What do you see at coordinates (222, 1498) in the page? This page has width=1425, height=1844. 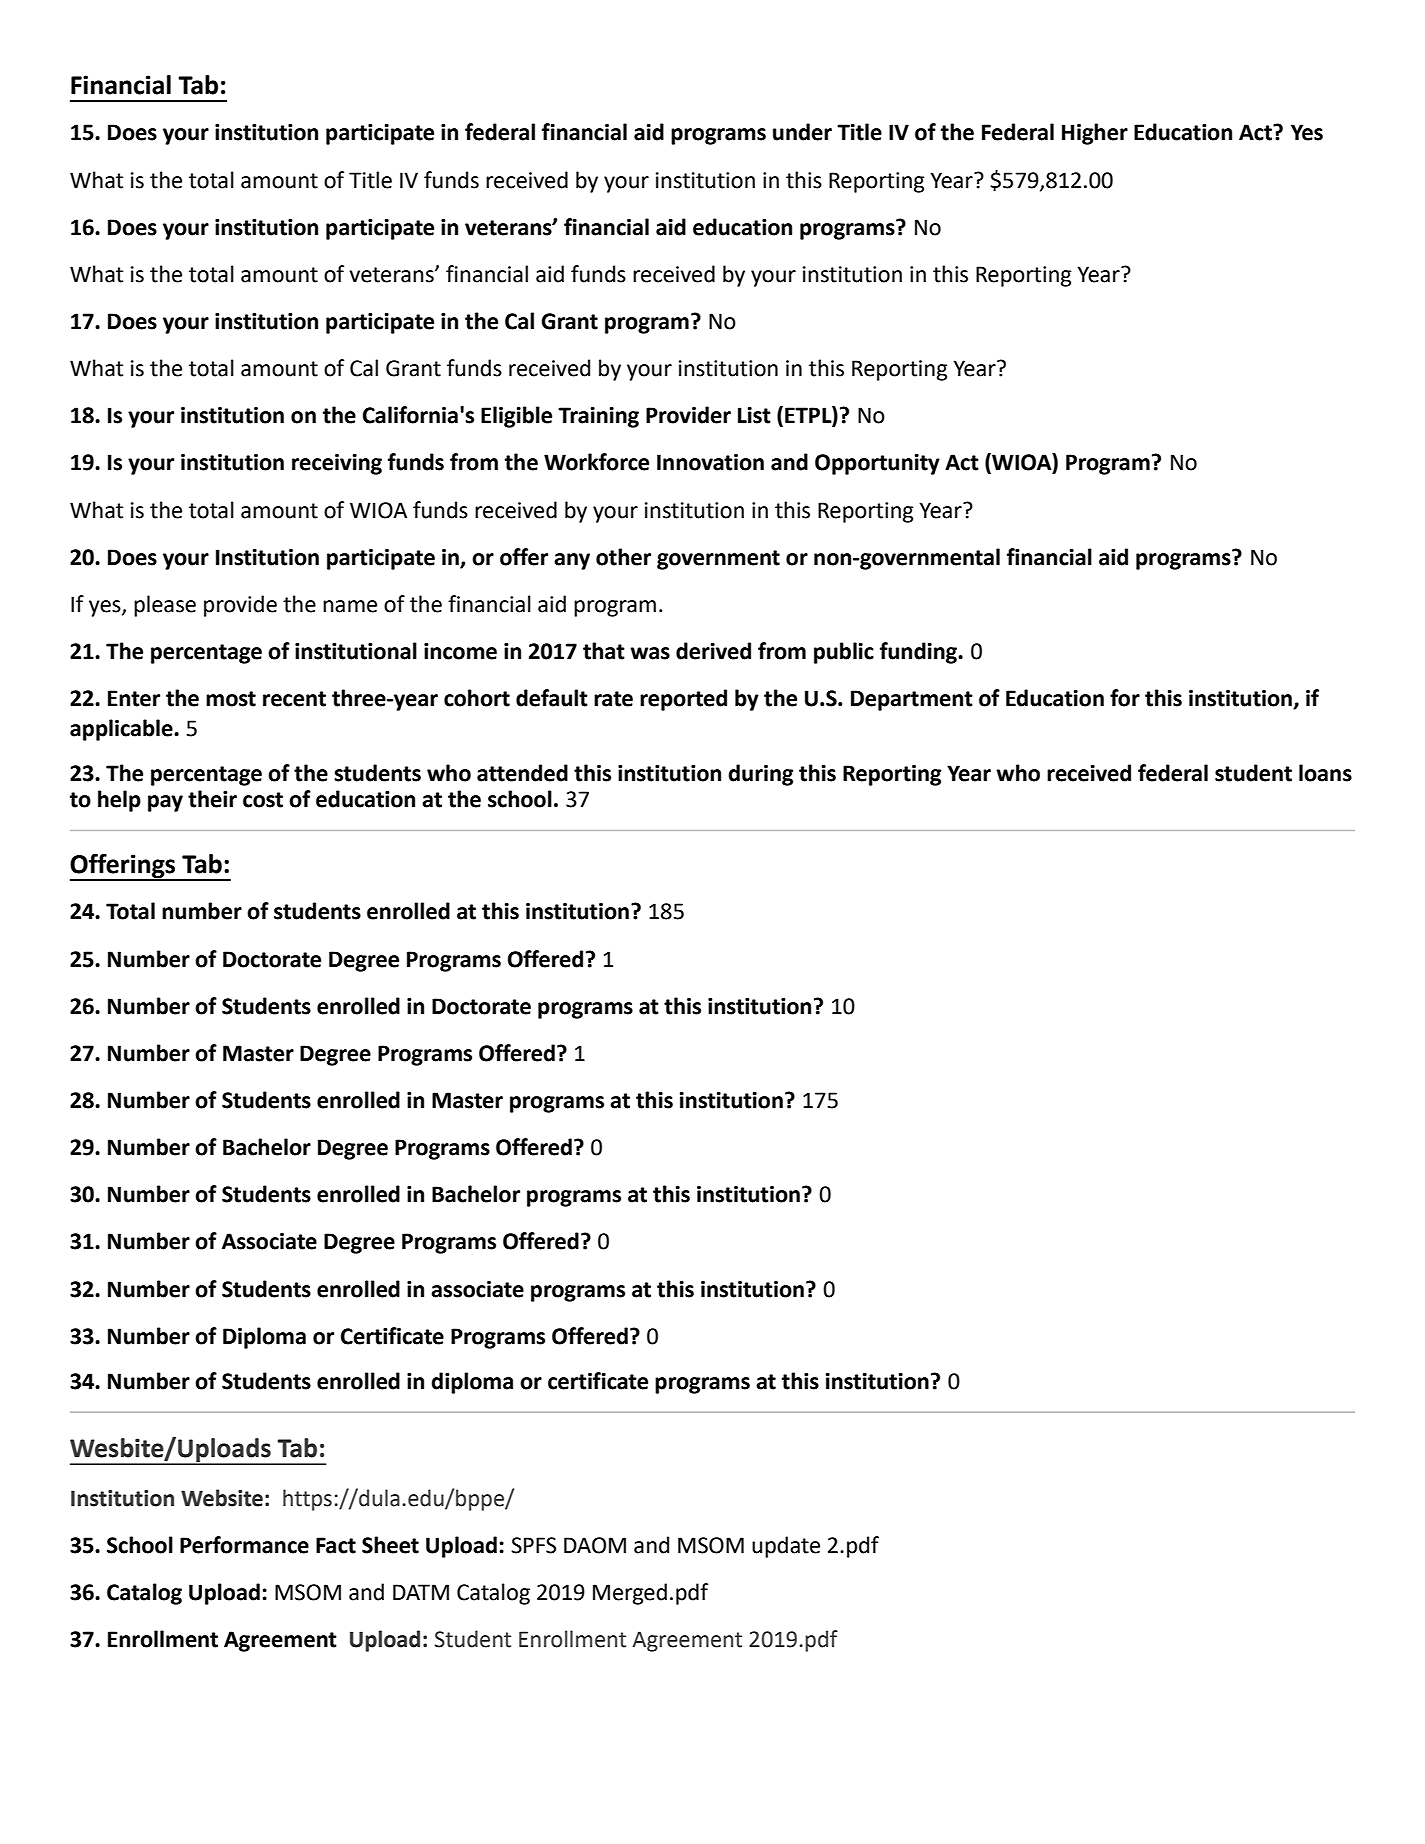 I see `Website` at bounding box center [222, 1498].
